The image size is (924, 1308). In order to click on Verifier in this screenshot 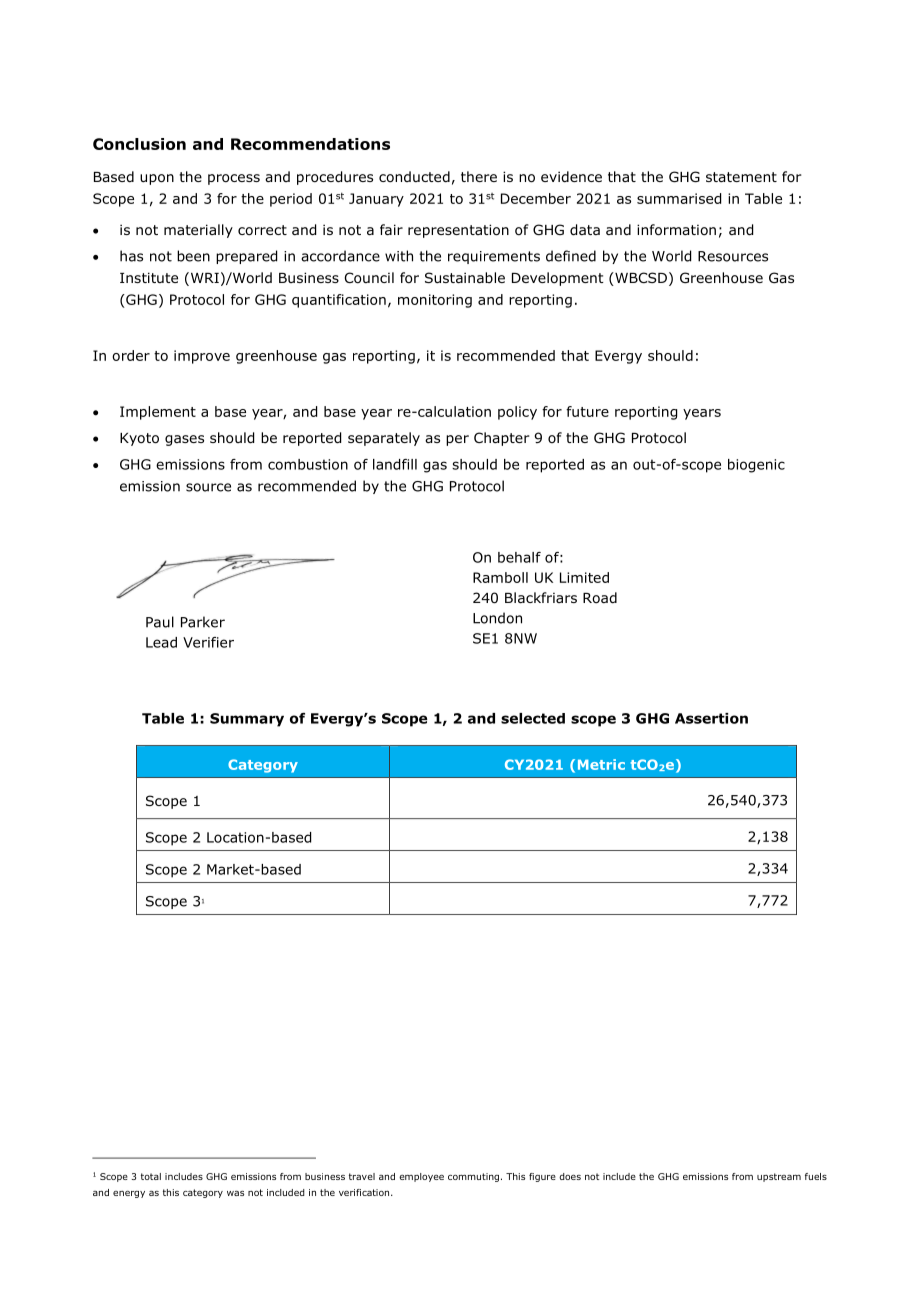, I will do `click(208, 642)`.
